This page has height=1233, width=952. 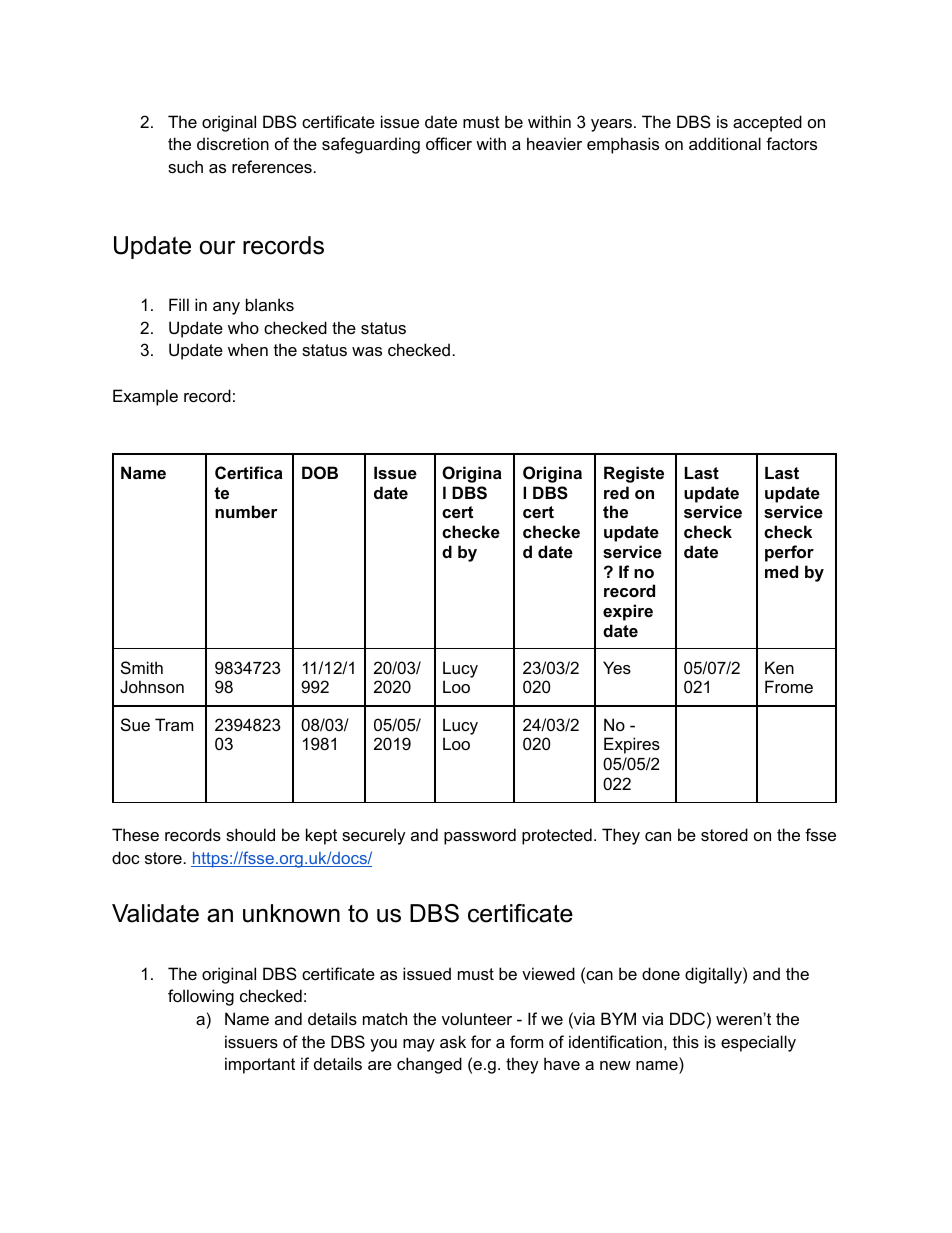 What do you see at coordinates (449, 143) in the page?
I see `officer` at bounding box center [449, 143].
